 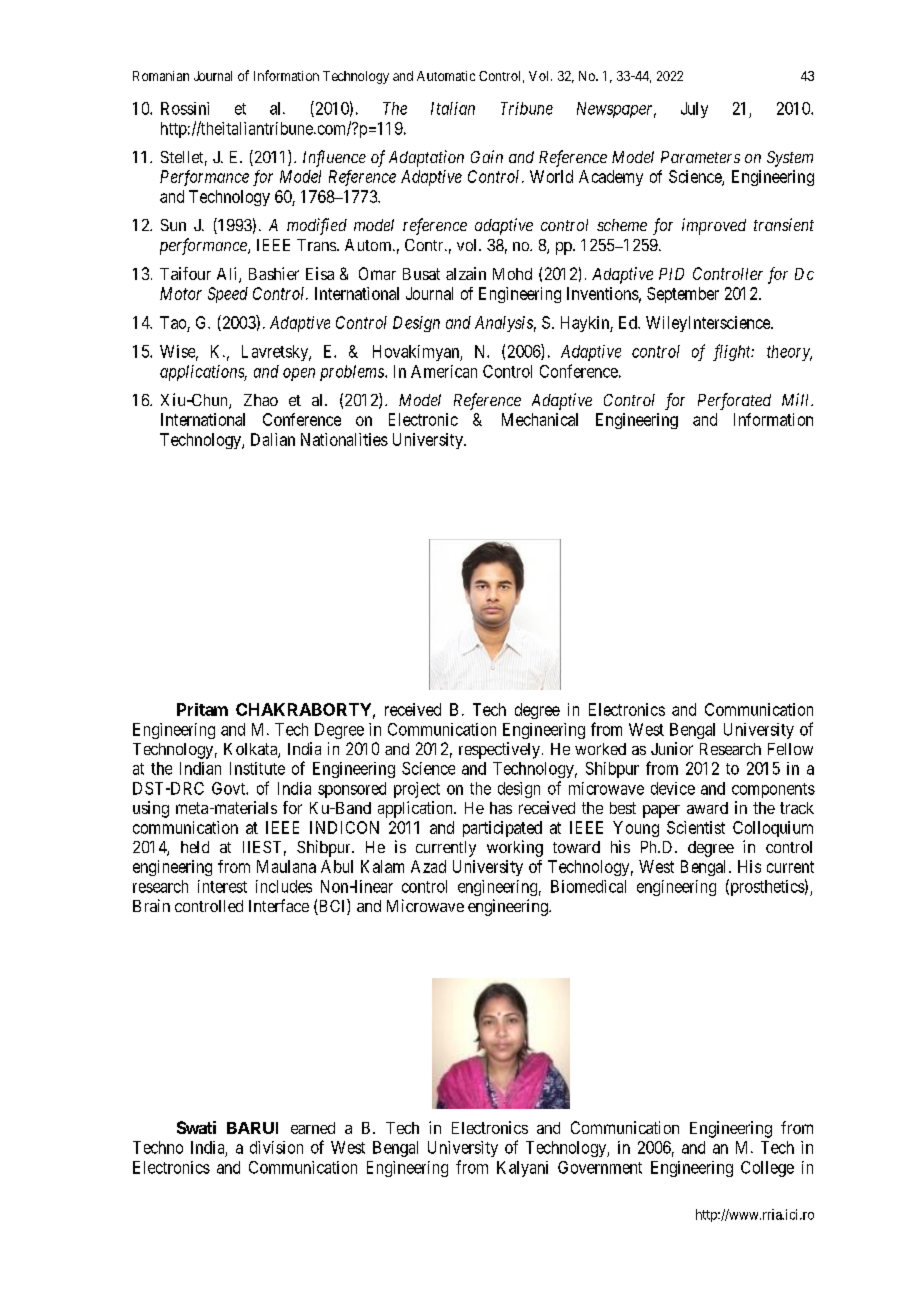 I want to click on Pritam, so click(x=202, y=709).
